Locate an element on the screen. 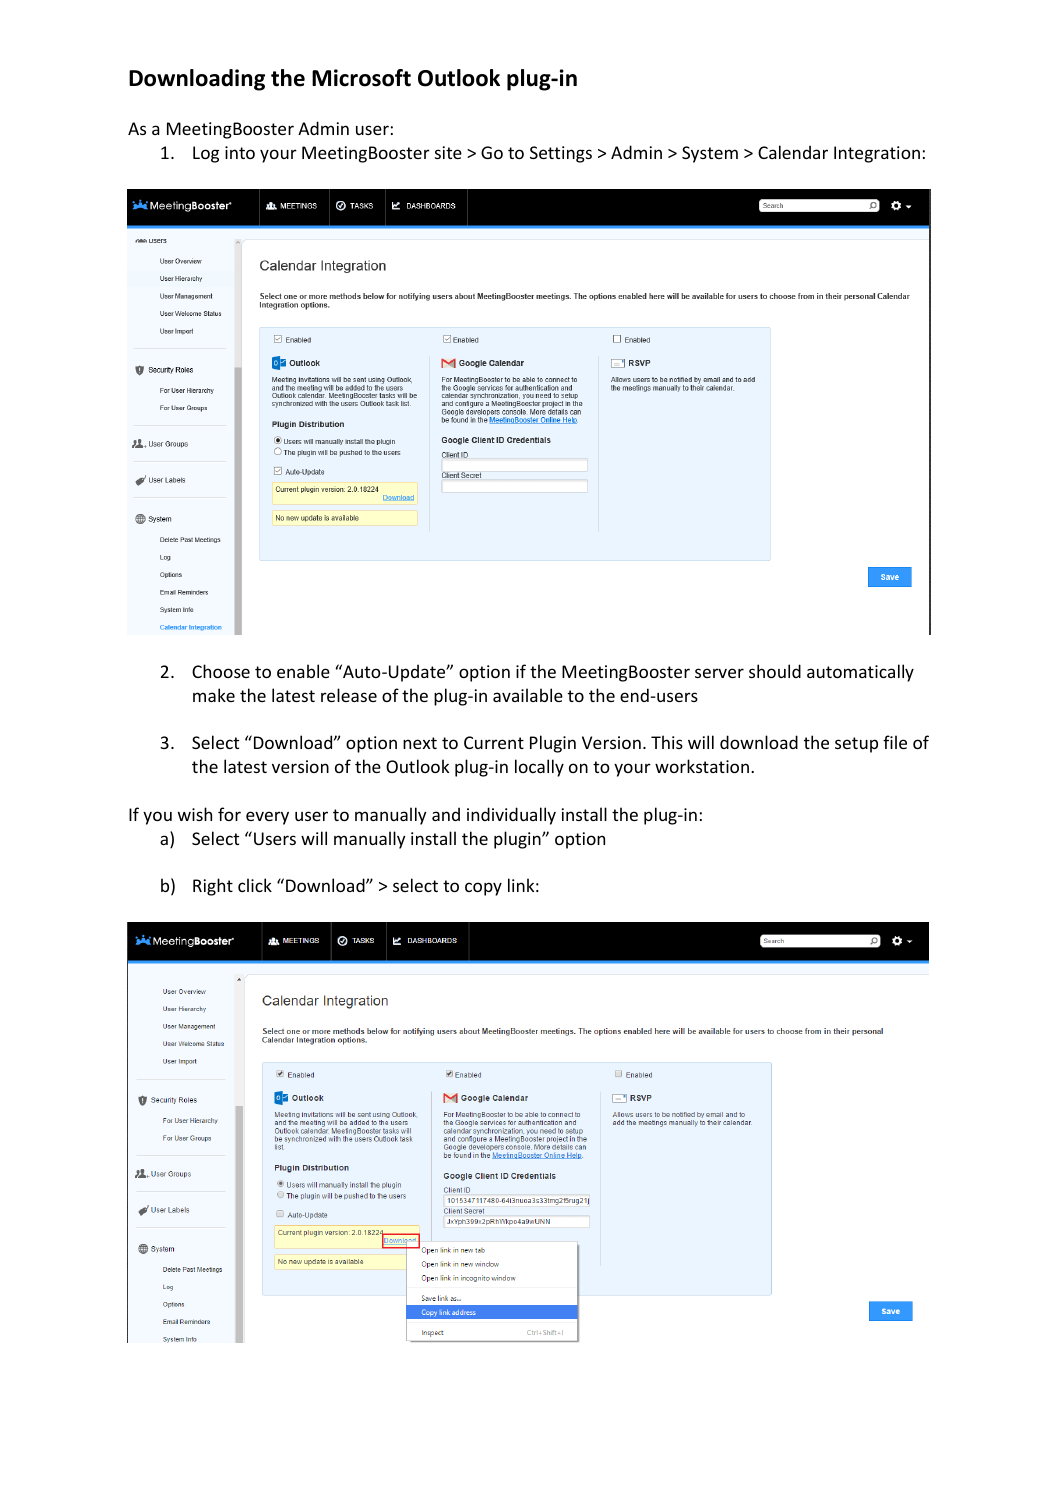 This screenshot has width=1058, height=1496. enable is located at coordinates (303, 671).
